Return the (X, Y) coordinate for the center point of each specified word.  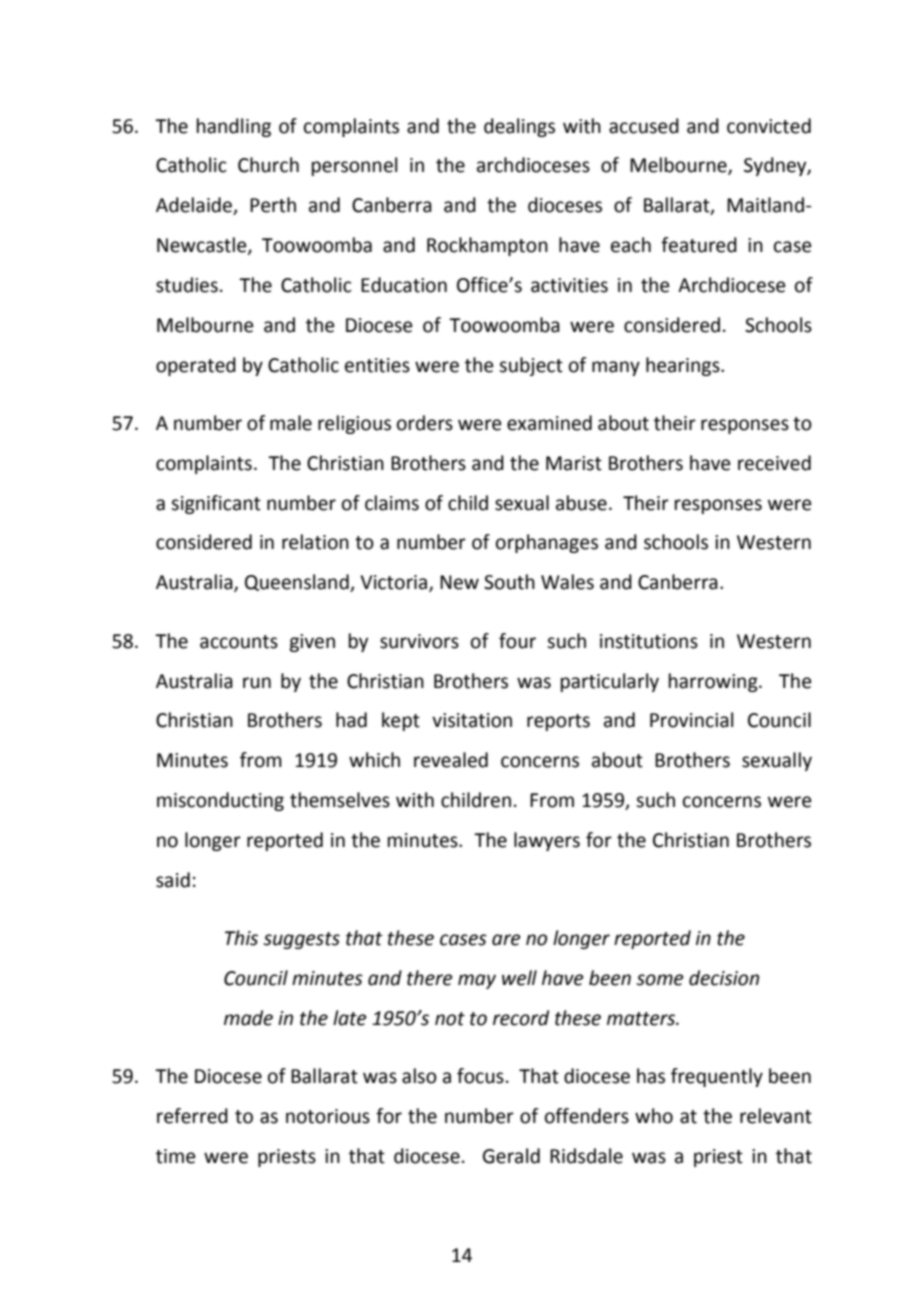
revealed (451, 760)
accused (644, 126)
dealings (519, 127)
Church (268, 165)
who (654, 1116)
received (774, 463)
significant (216, 504)
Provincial (691, 720)
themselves (340, 800)
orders (425, 423)
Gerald (511, 1156)
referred (192, 1116)
